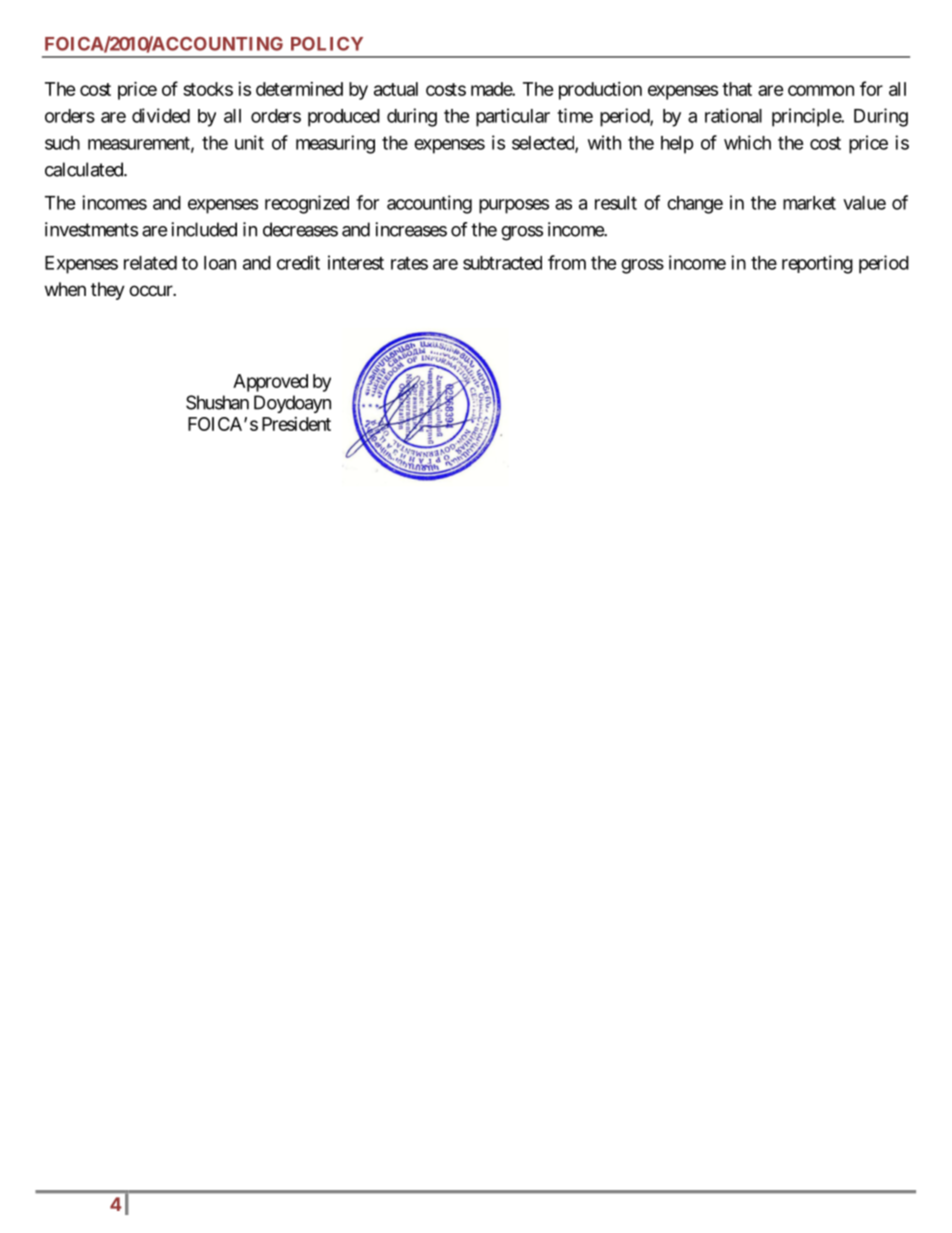  I want to click on Approved, so click(270, 383).
